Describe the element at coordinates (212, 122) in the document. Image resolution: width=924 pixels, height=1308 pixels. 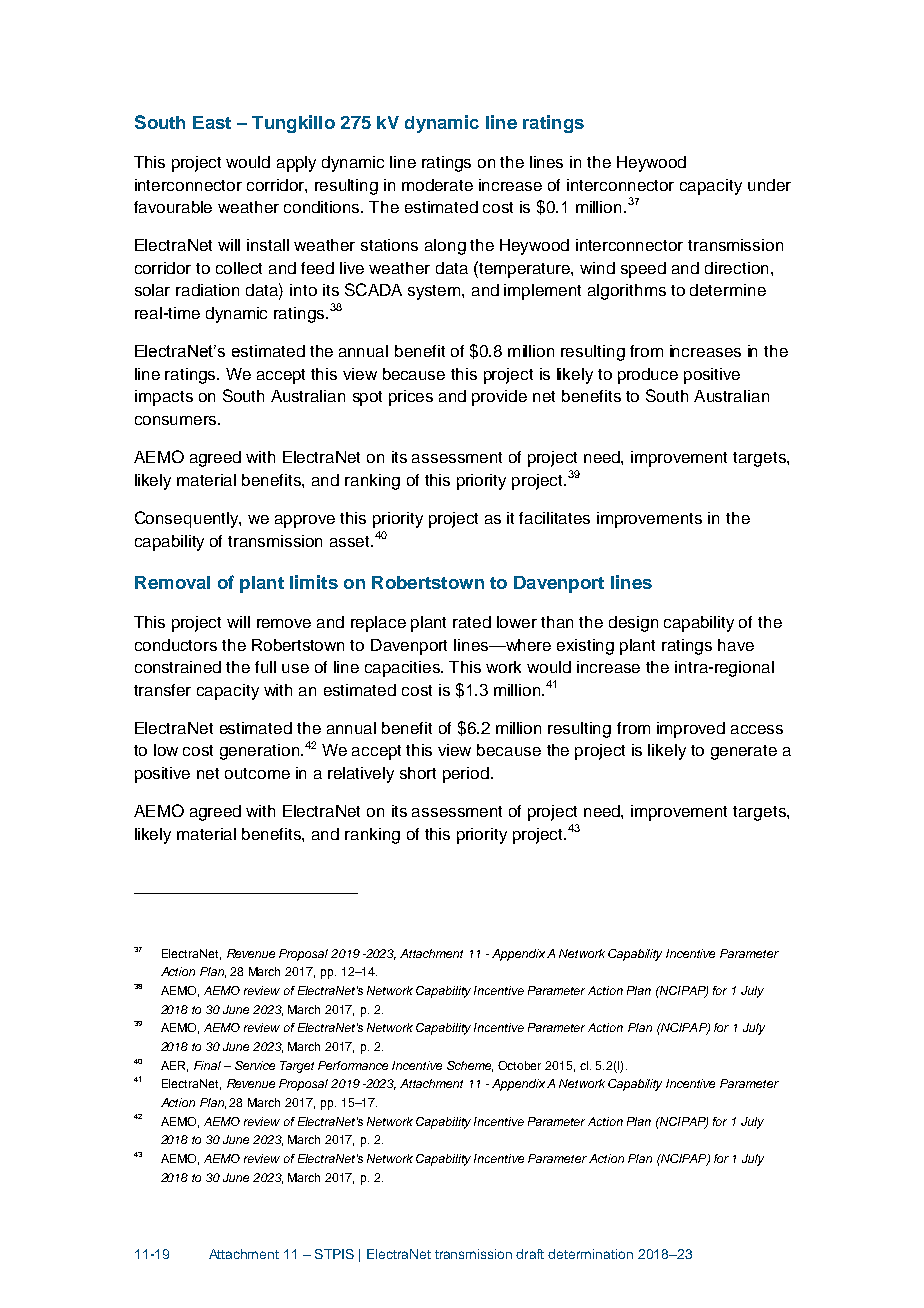
I see `East` at that location.
